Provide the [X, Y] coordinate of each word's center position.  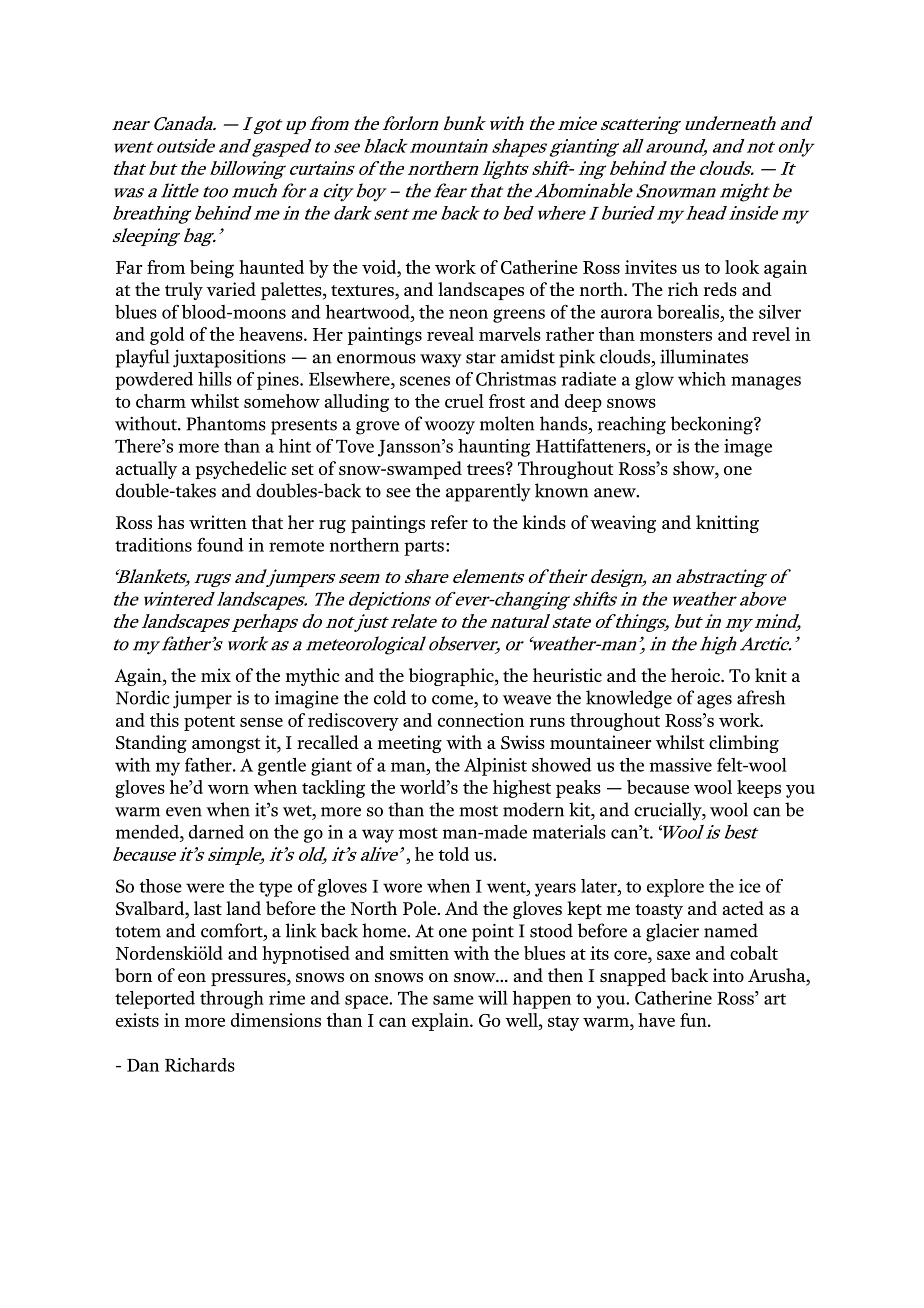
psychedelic [240, 470]
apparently [488, 492]
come [453, 700]
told [453, 854]
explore [675, 888]
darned [216, 832]
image [748, 448]
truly [184, 291]
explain [441, 1022]
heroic [696, 675]
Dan [143, 1065]
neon [468, 314]
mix [216, 675]
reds [720, 289]
